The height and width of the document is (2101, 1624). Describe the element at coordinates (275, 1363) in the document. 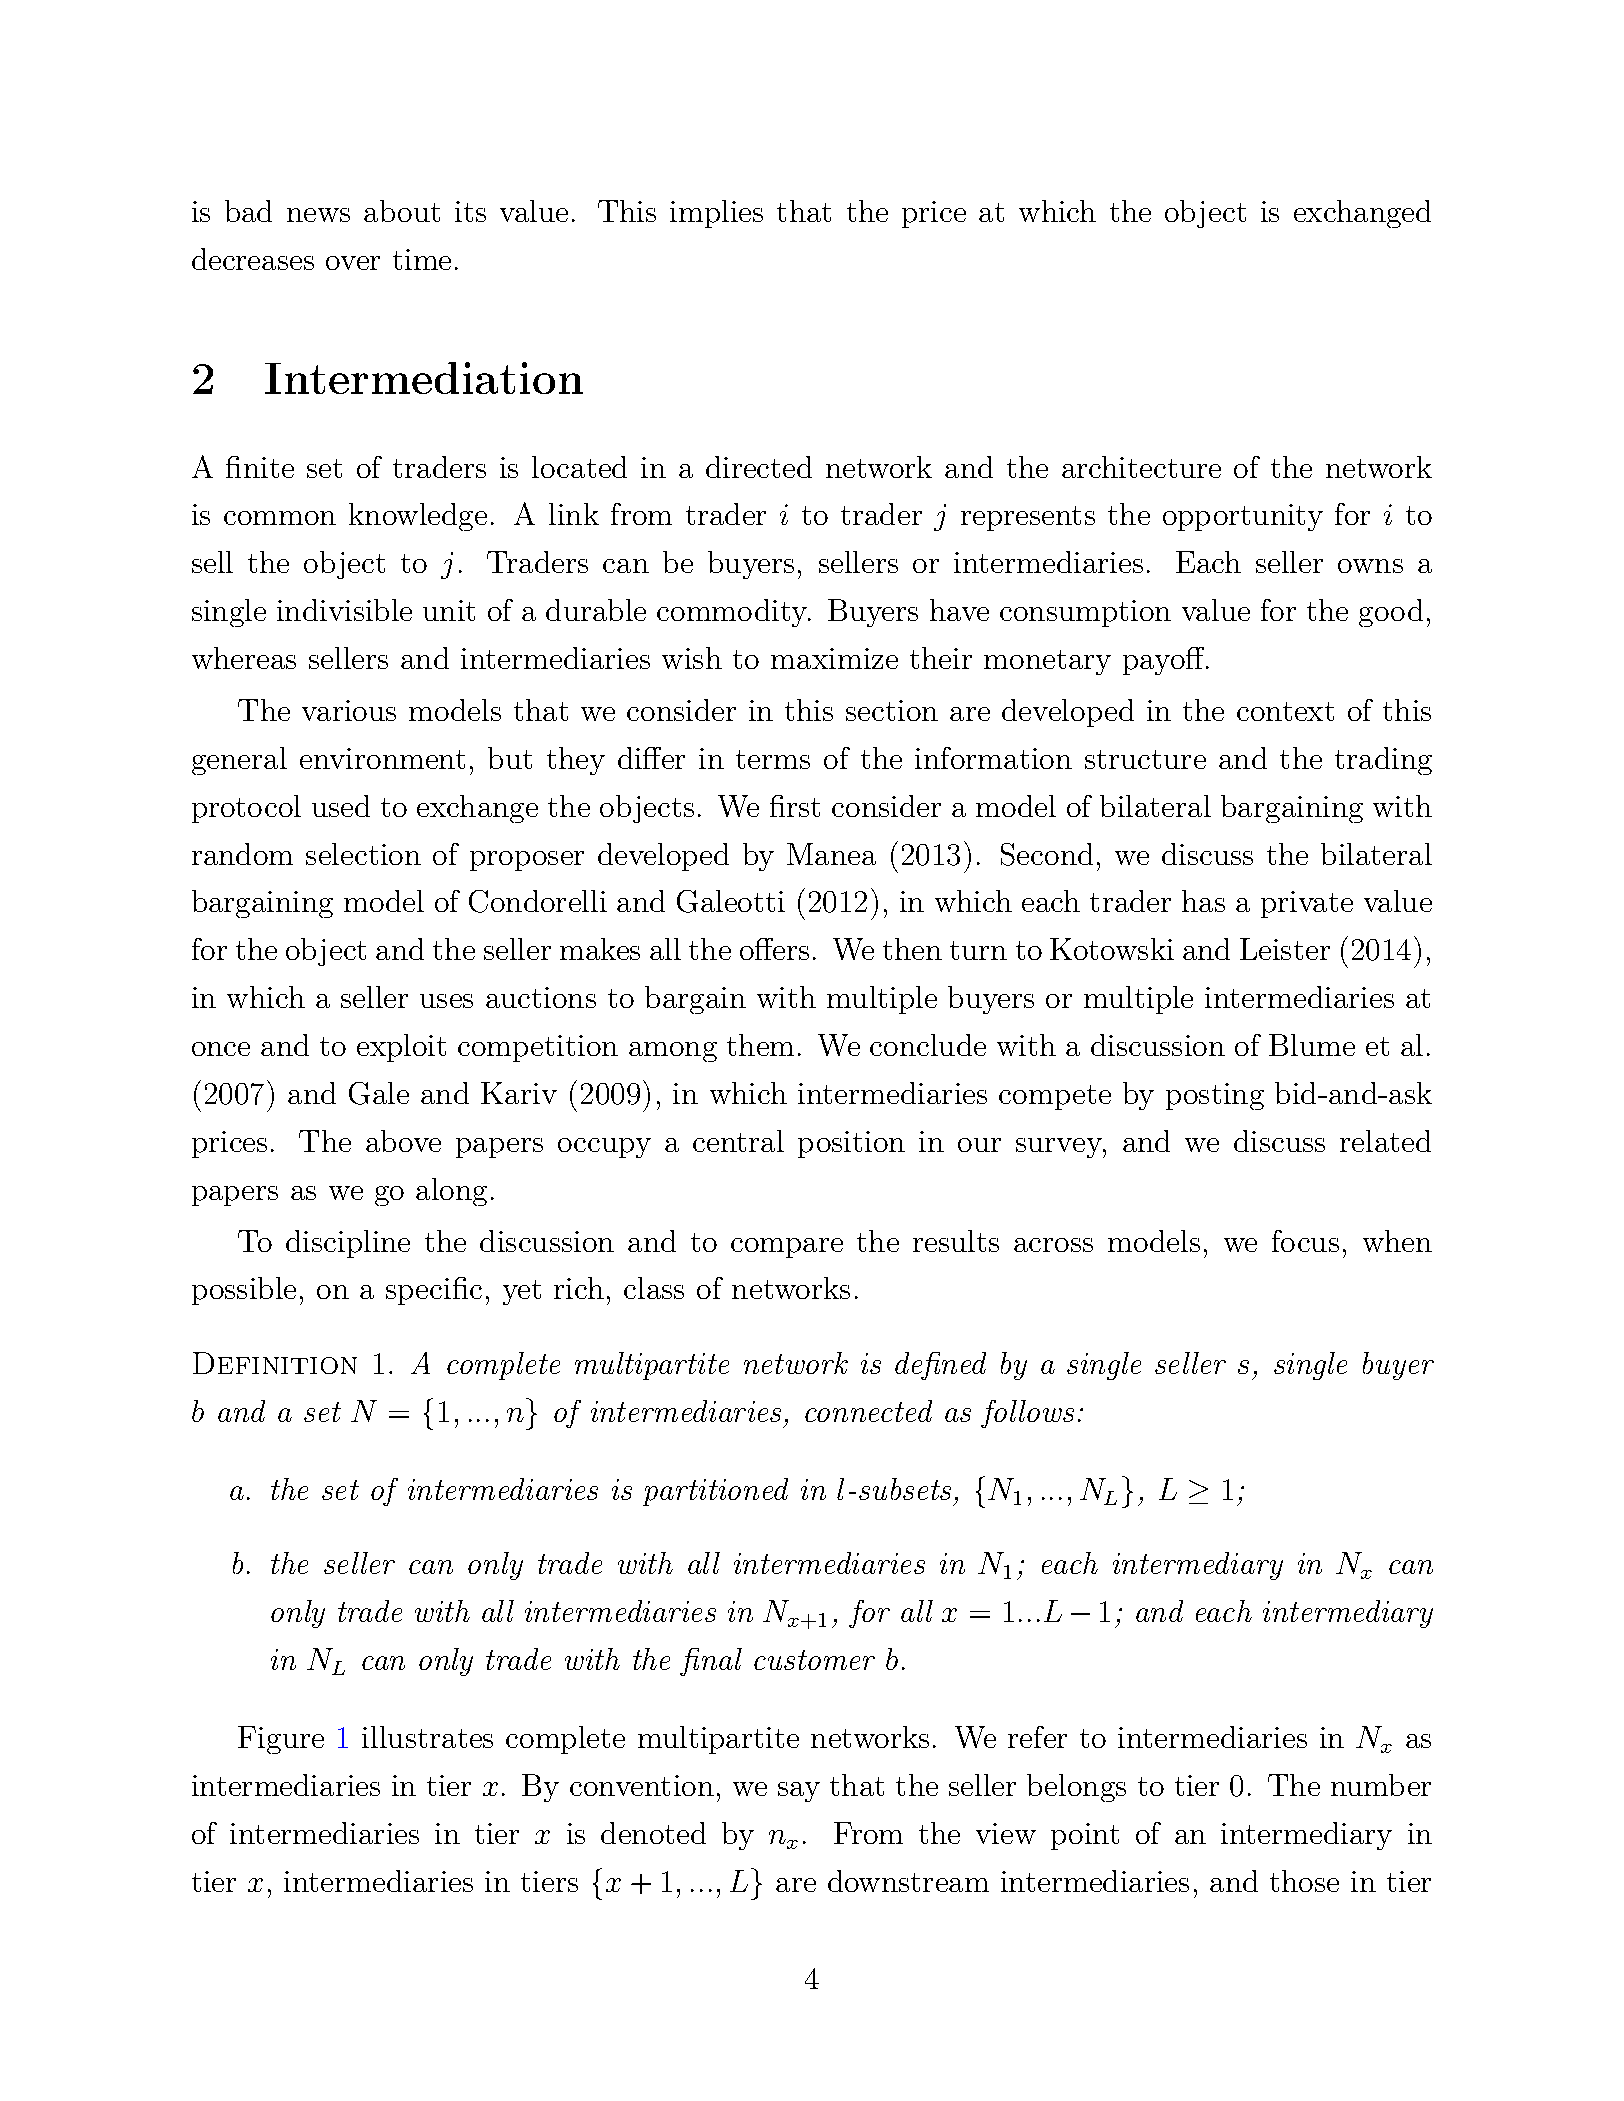

I see `Definition` at that location.
